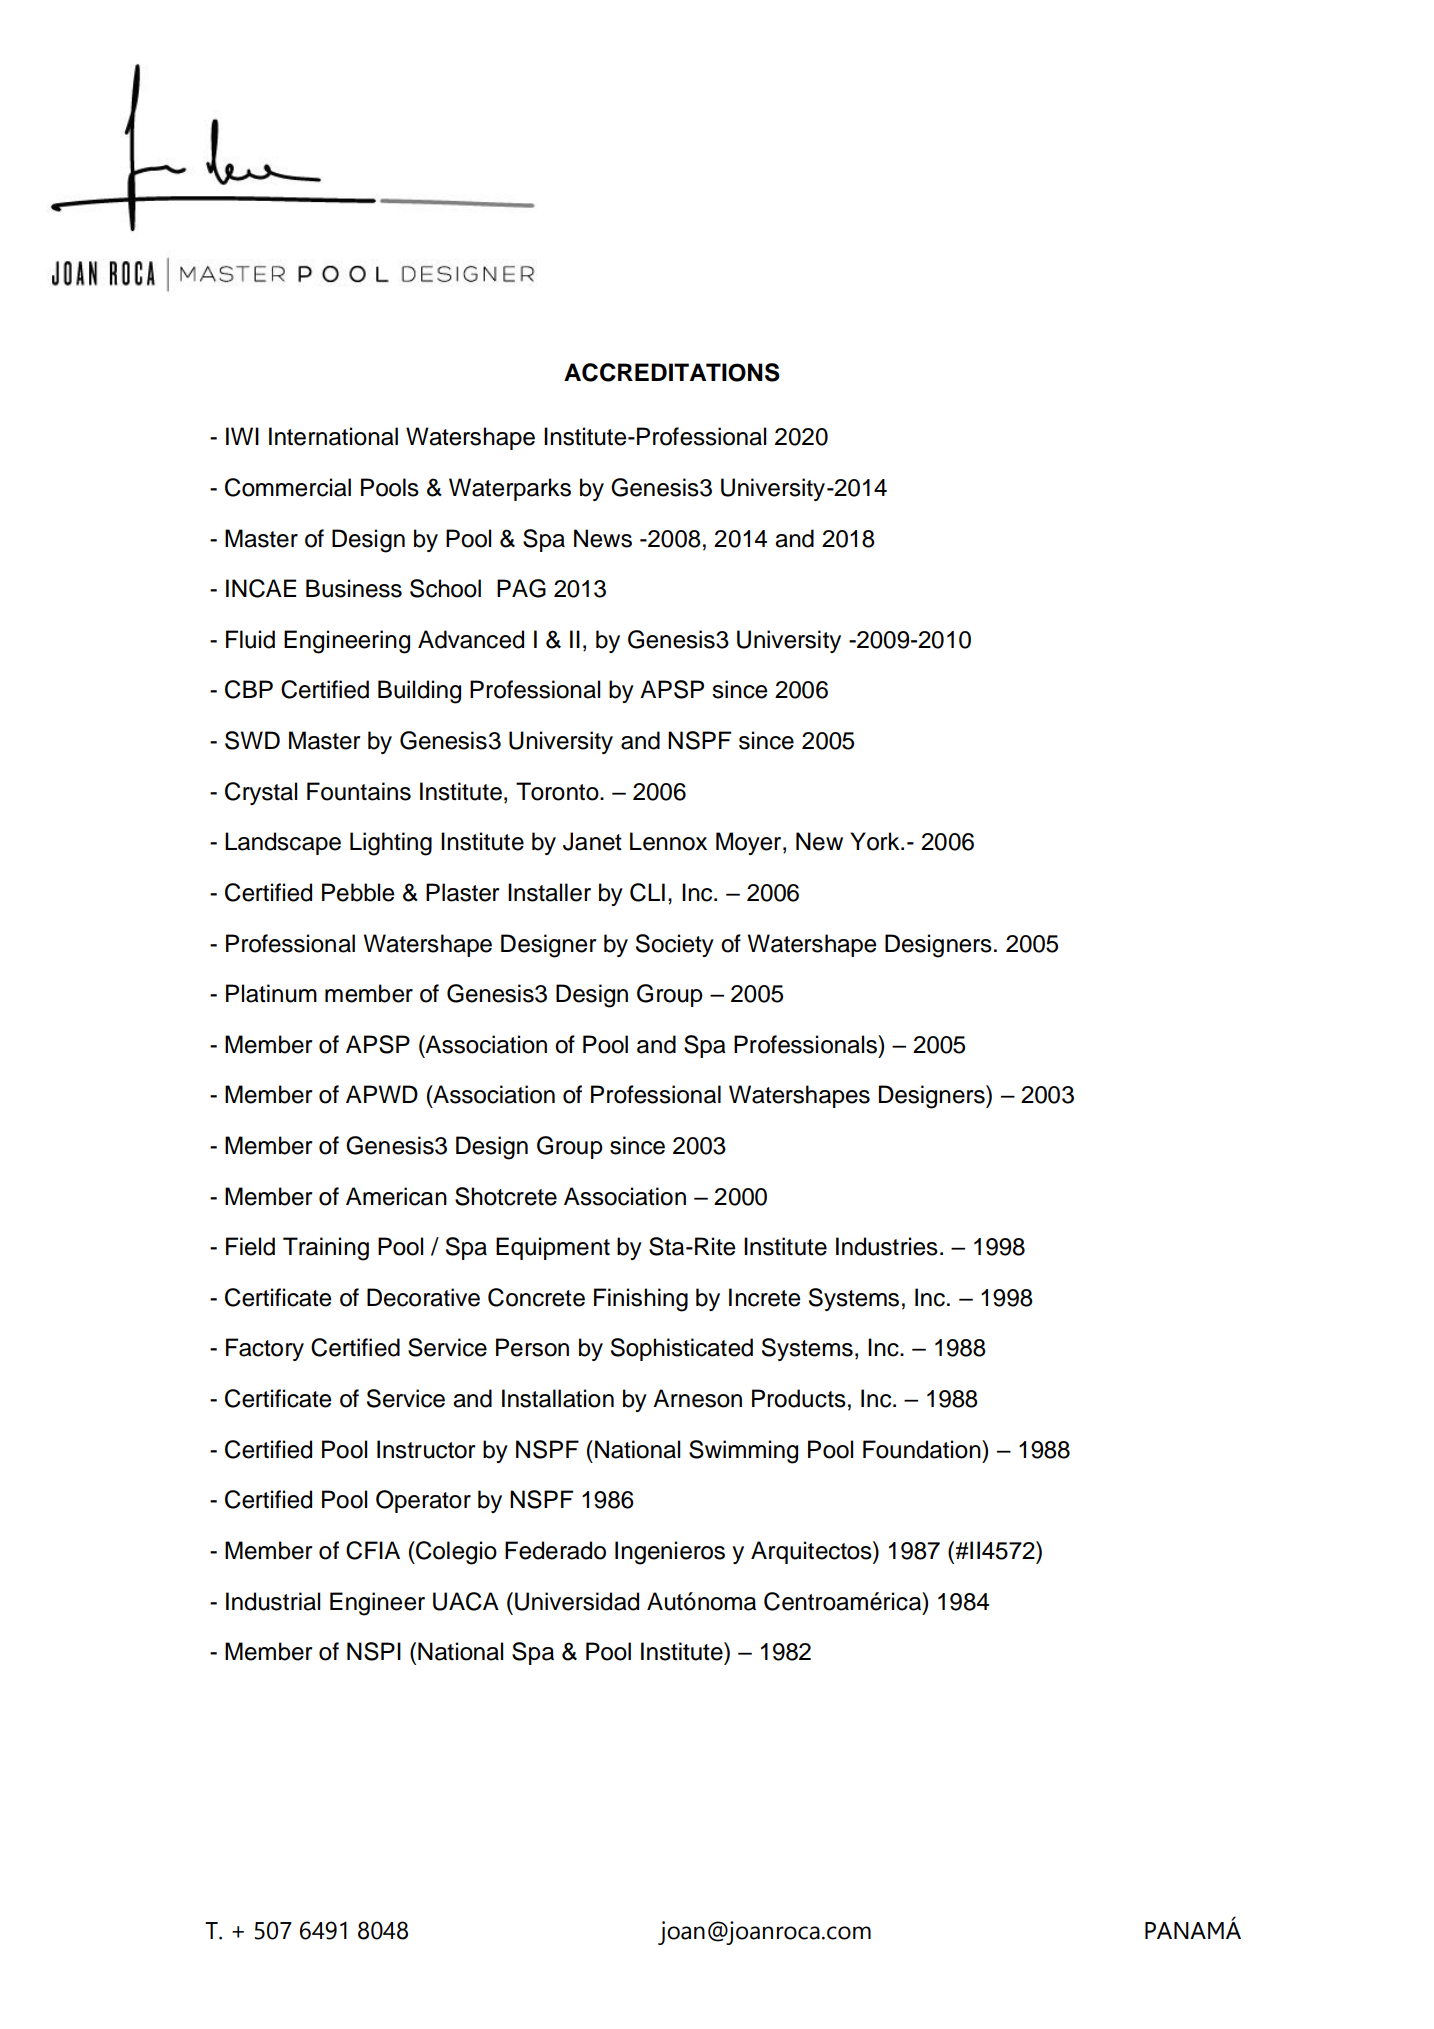 The width and height of the image is (1434, 2029). I want to click on Products, so click(799, 1398).
